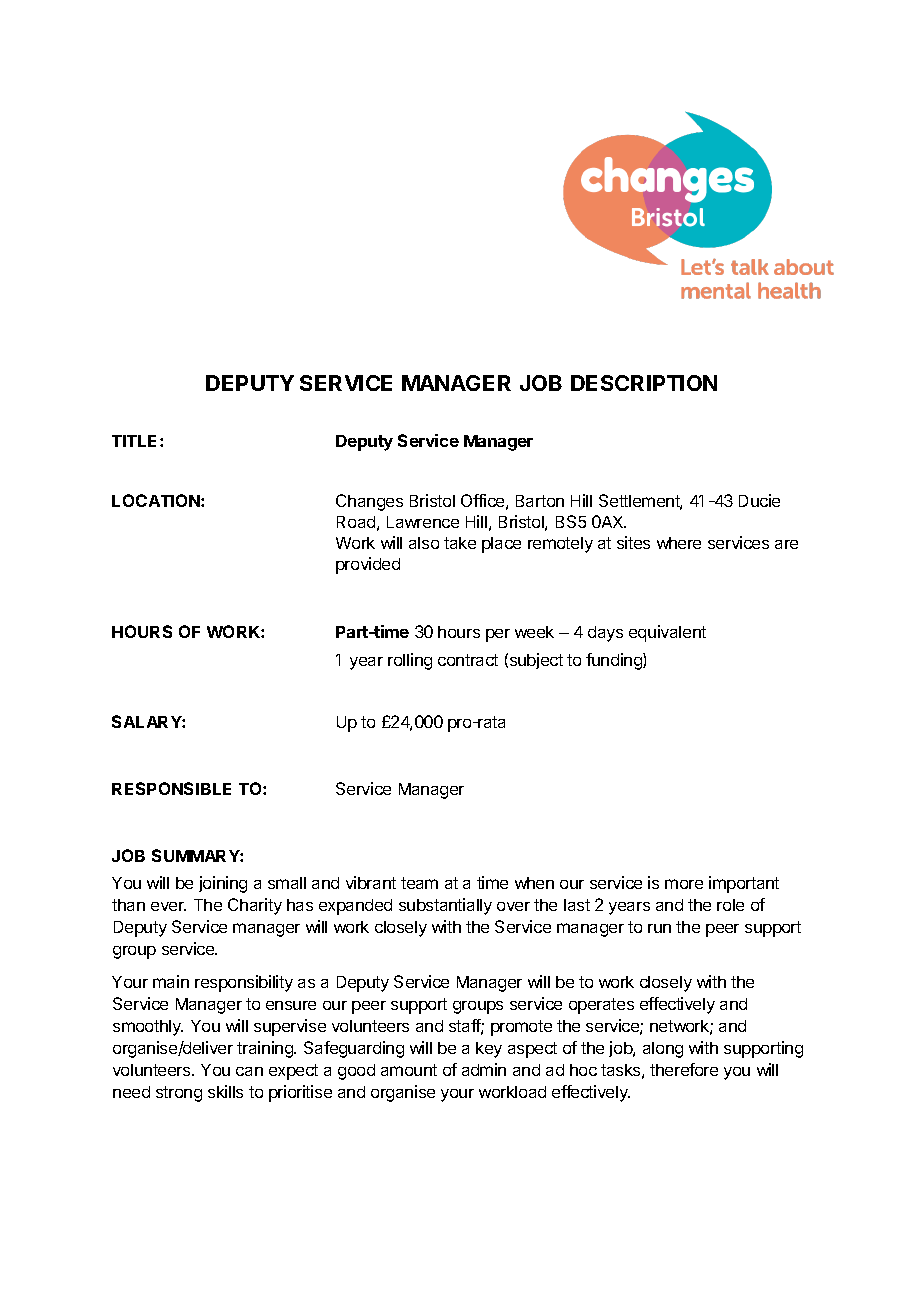 This image has height=1308, width=924. I want to click on take, so click(460, 543).
